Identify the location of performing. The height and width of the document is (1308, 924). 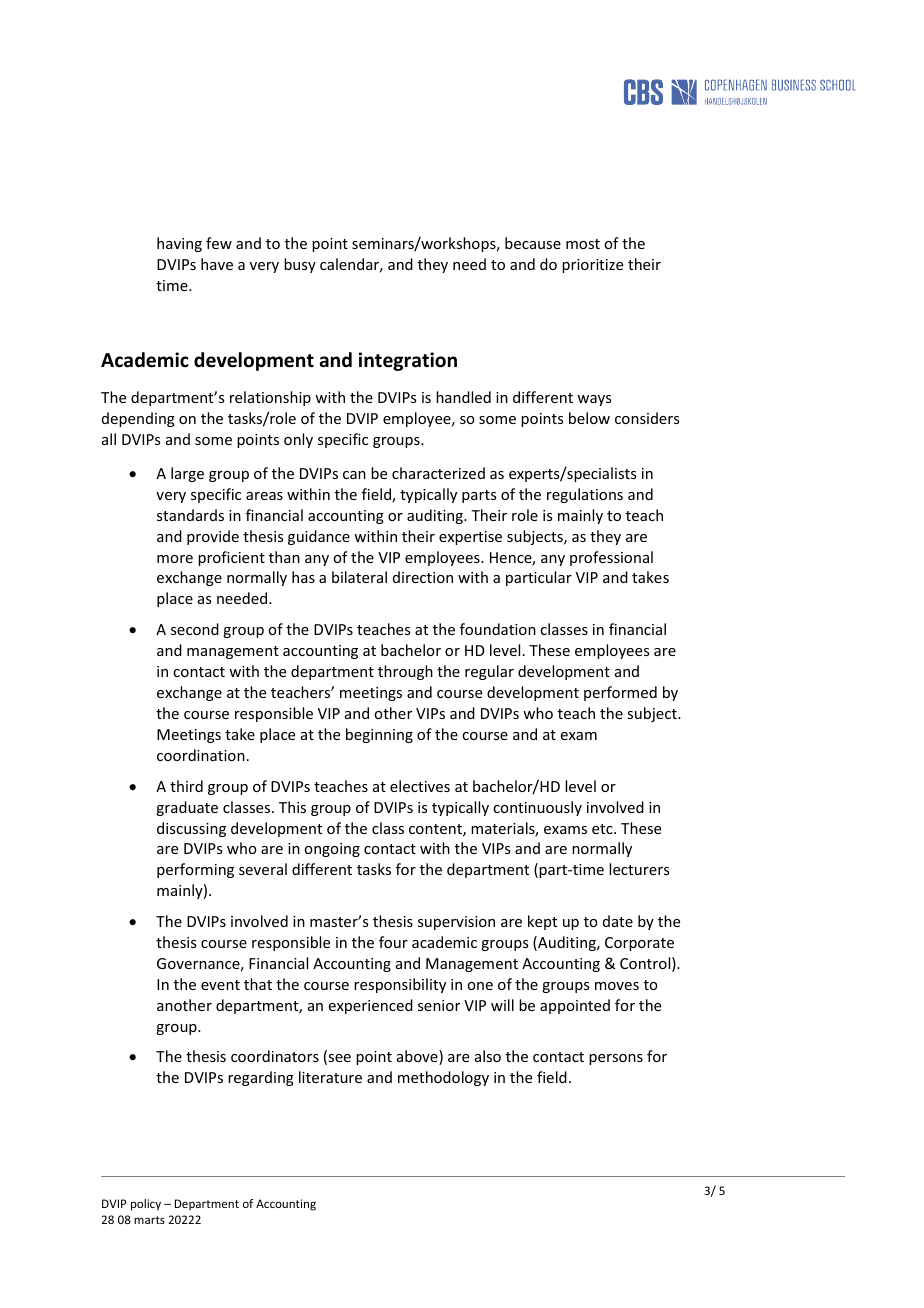
(195, 870).
